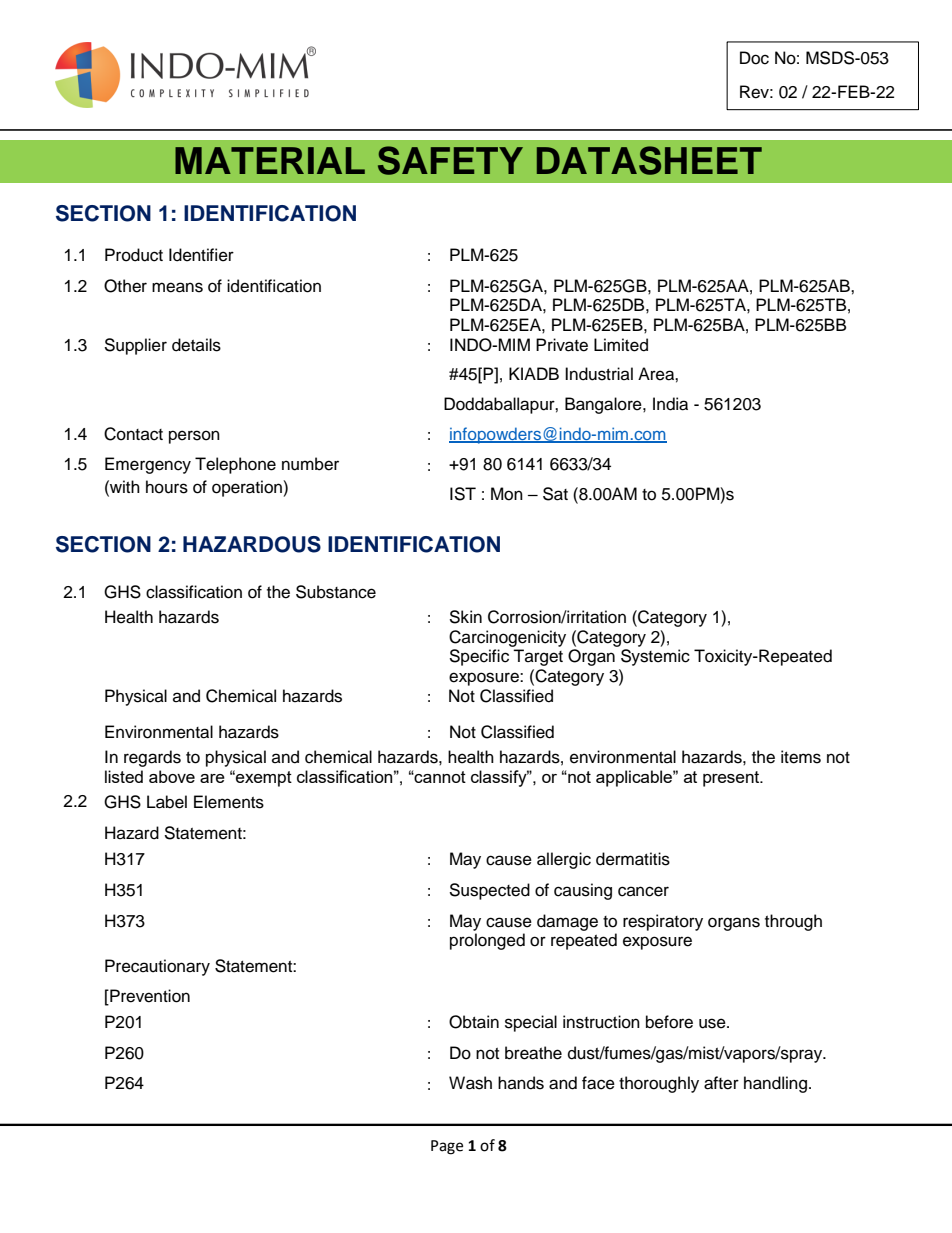  Describe the element at coordinates (172, 776) in the screenshot. I see `above` at that location.
